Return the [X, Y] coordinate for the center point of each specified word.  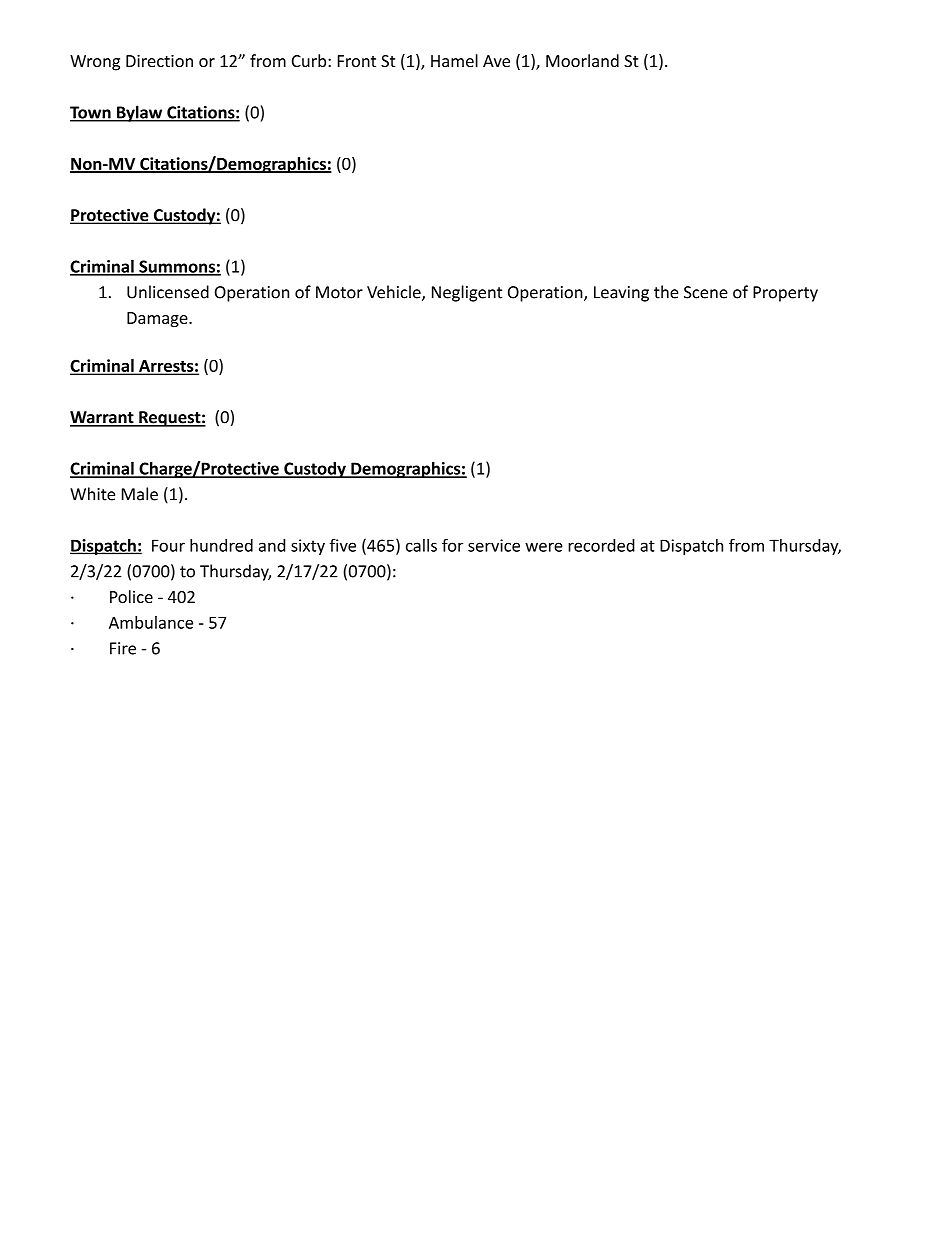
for [452, 545]
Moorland [582, 60]
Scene [706, 292]
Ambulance [151, 622]
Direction [159, 61]
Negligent [467, 293]
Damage [158, 320]
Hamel [454, 60]
